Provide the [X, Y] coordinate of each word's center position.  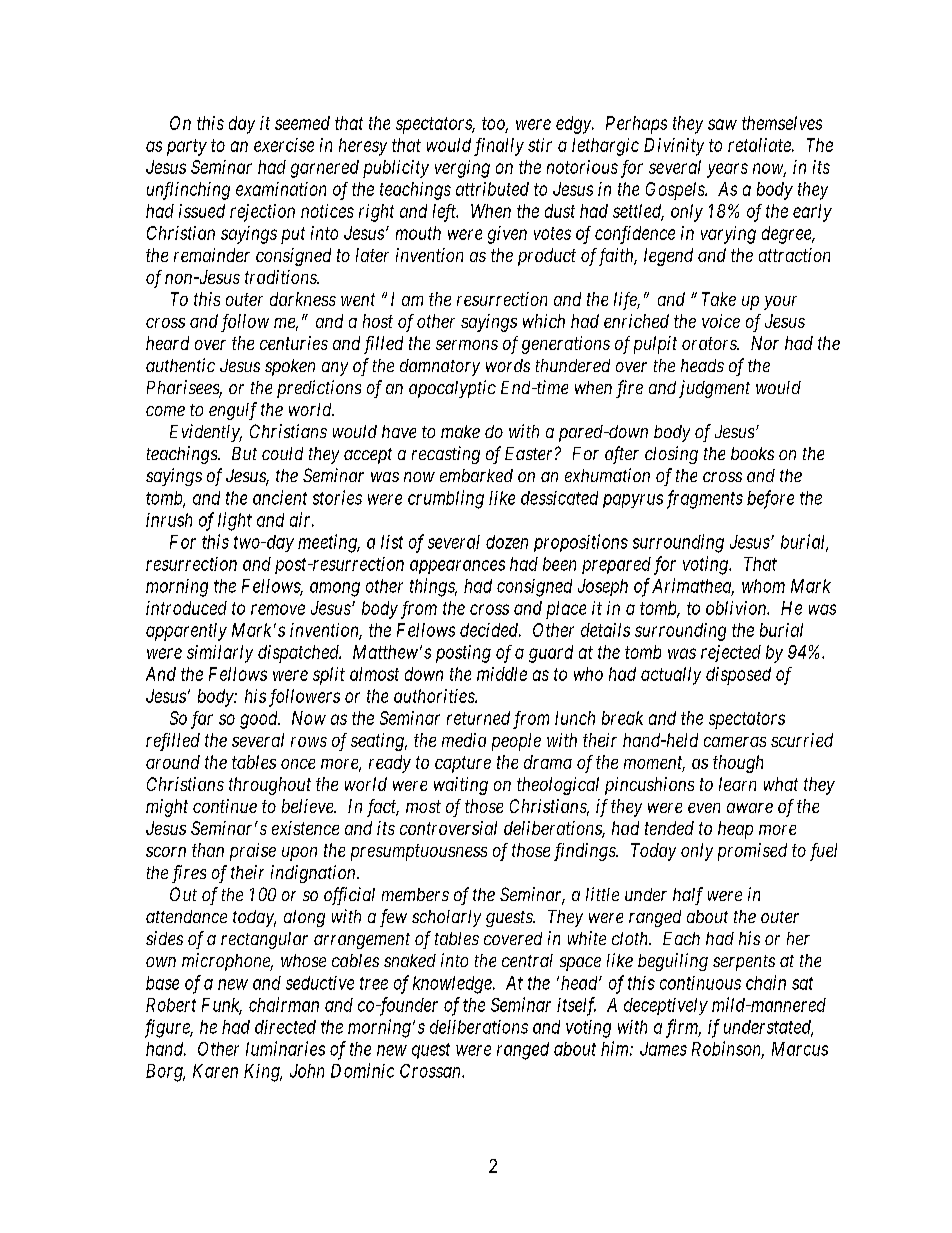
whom [763, 586]
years [727, 170]
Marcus [800, 1049]
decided [490, 630]
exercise [284, 145]
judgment [714, 389]
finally [499, 147]
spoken [290, 367]
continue [225, 806]
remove [278, 609]
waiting [461, 786]
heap [735, 830]
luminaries [285, 1048]
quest [431, 1051]
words [508, 365]
